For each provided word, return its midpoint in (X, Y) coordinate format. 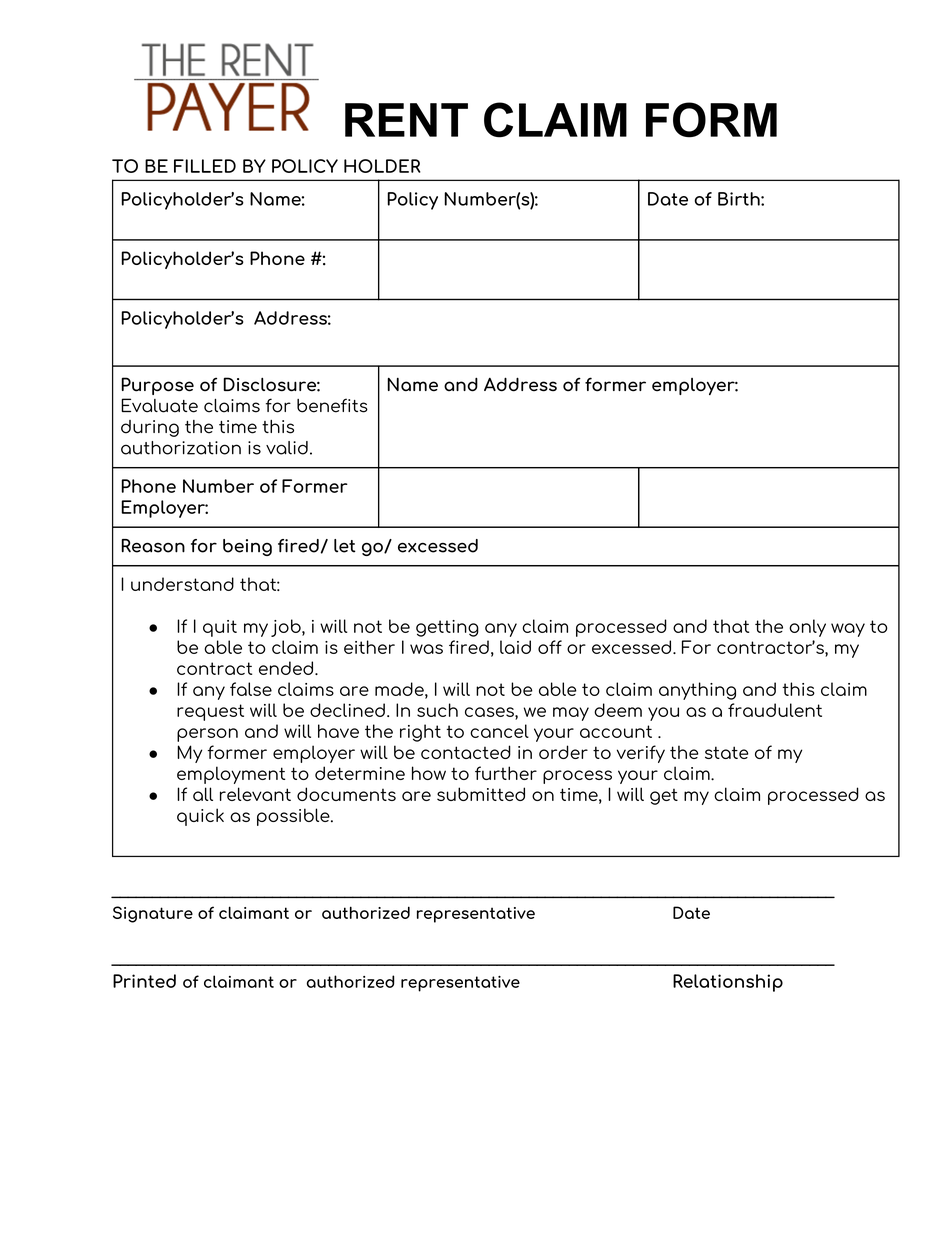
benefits (332, 405)
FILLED (205, 166)
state (727, 752)
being (247, 547)
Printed (144, 981)
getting (447, 628)
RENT (406, 120)
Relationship (728, 983)
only (807, 628)
